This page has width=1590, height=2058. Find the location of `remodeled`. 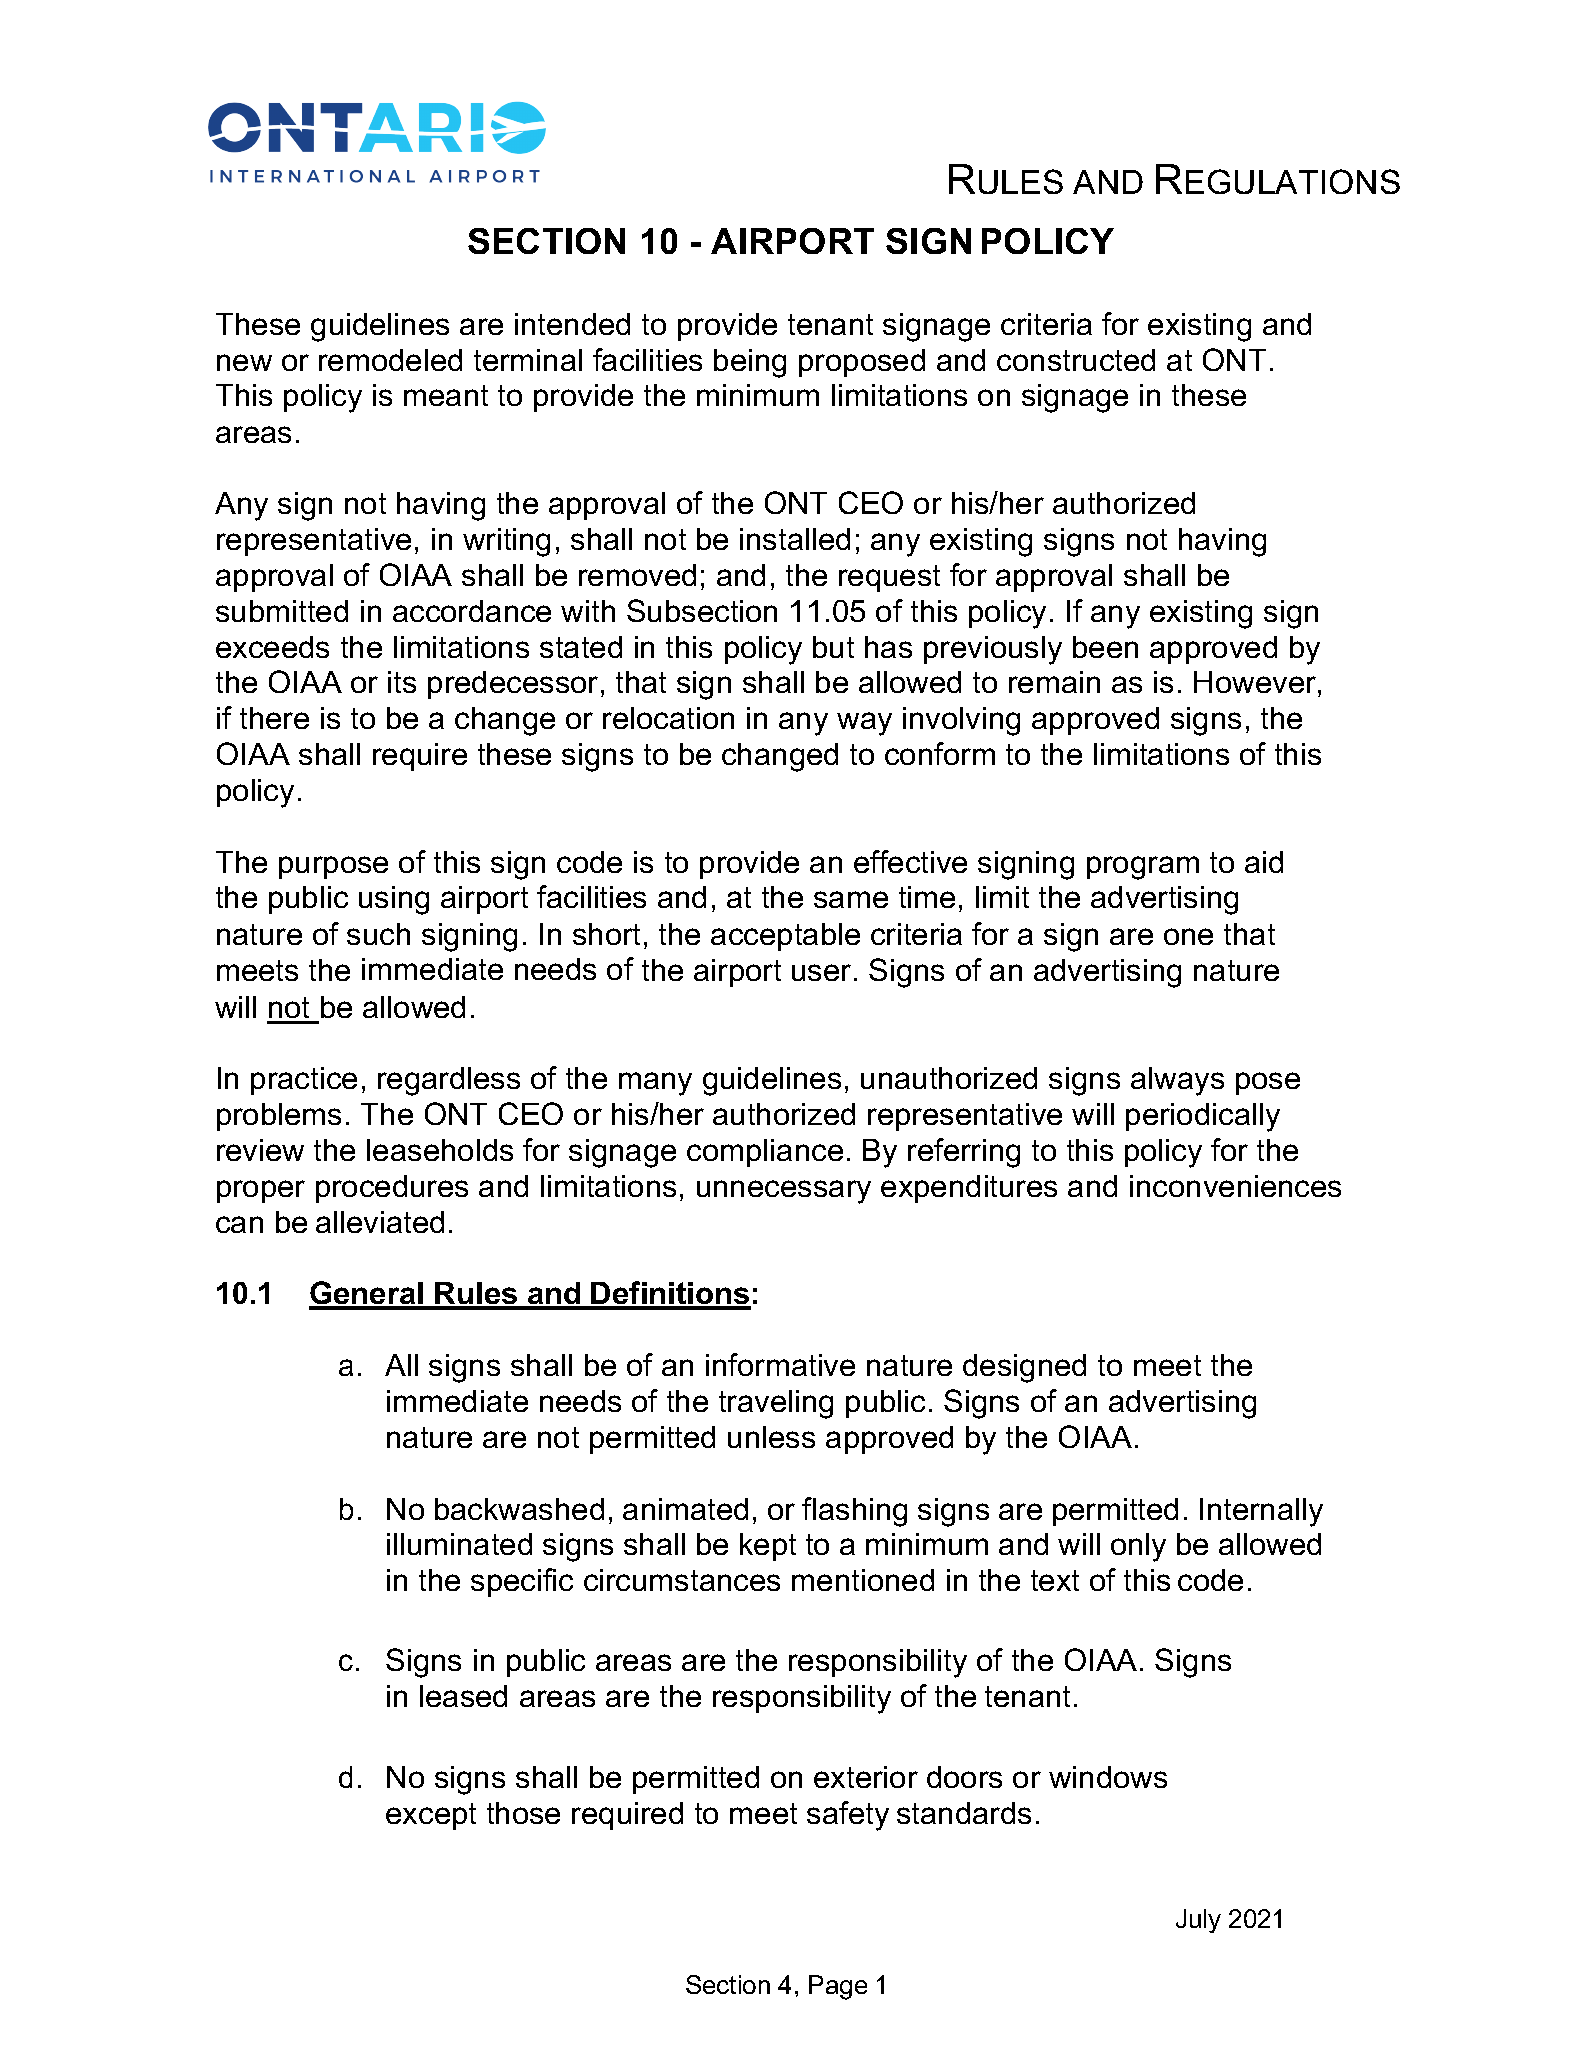

remodeled is located at coordinates (390, 360).
